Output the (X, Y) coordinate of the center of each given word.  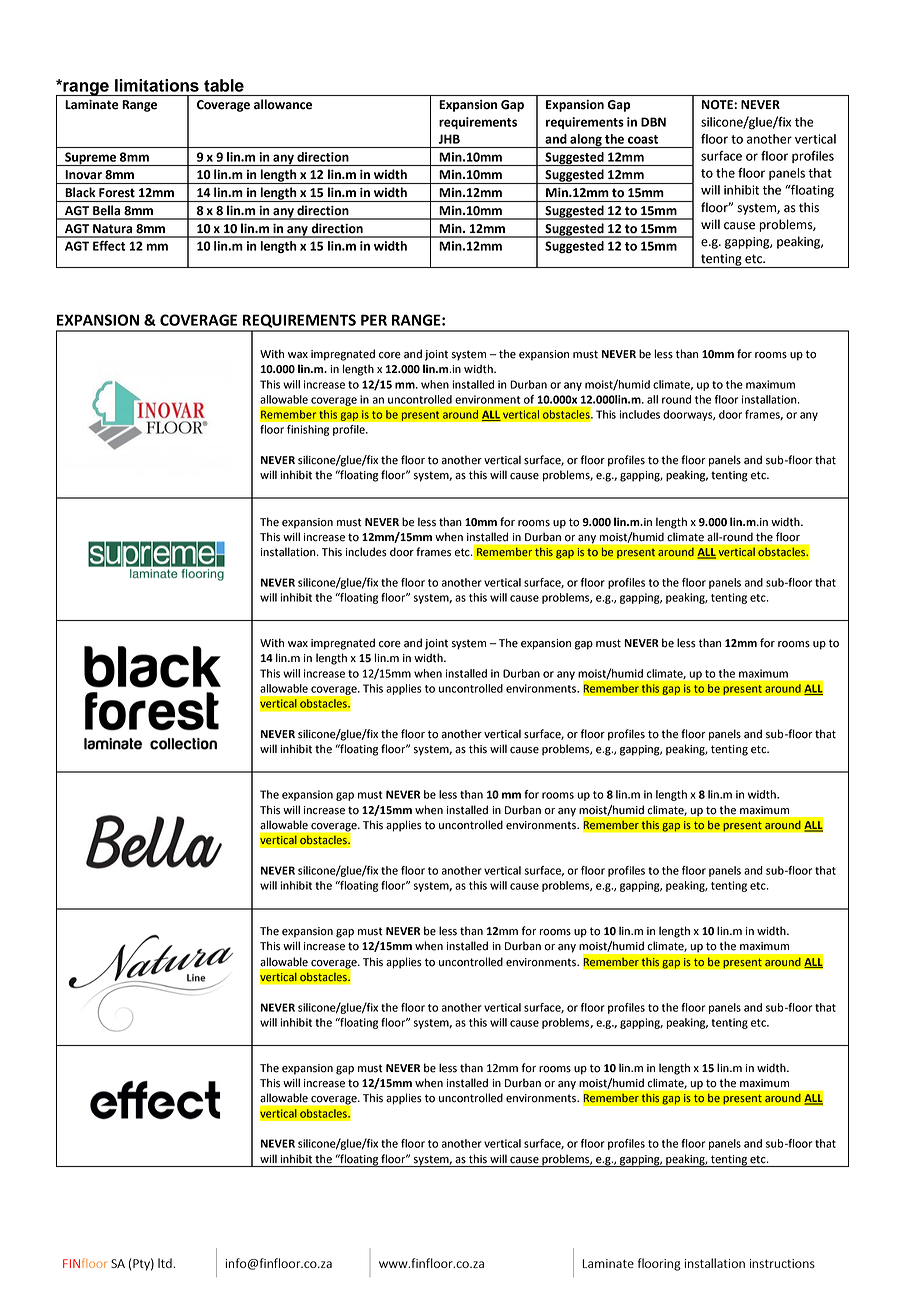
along (586, 141)
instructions (782, 1263)
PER (374, 320)
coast (643, 139)
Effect (109, 246)
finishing (308, 430)
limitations (157, 85)
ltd (166, 1263)
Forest (117, 193)
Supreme (90, 159)
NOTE (718, 105)
